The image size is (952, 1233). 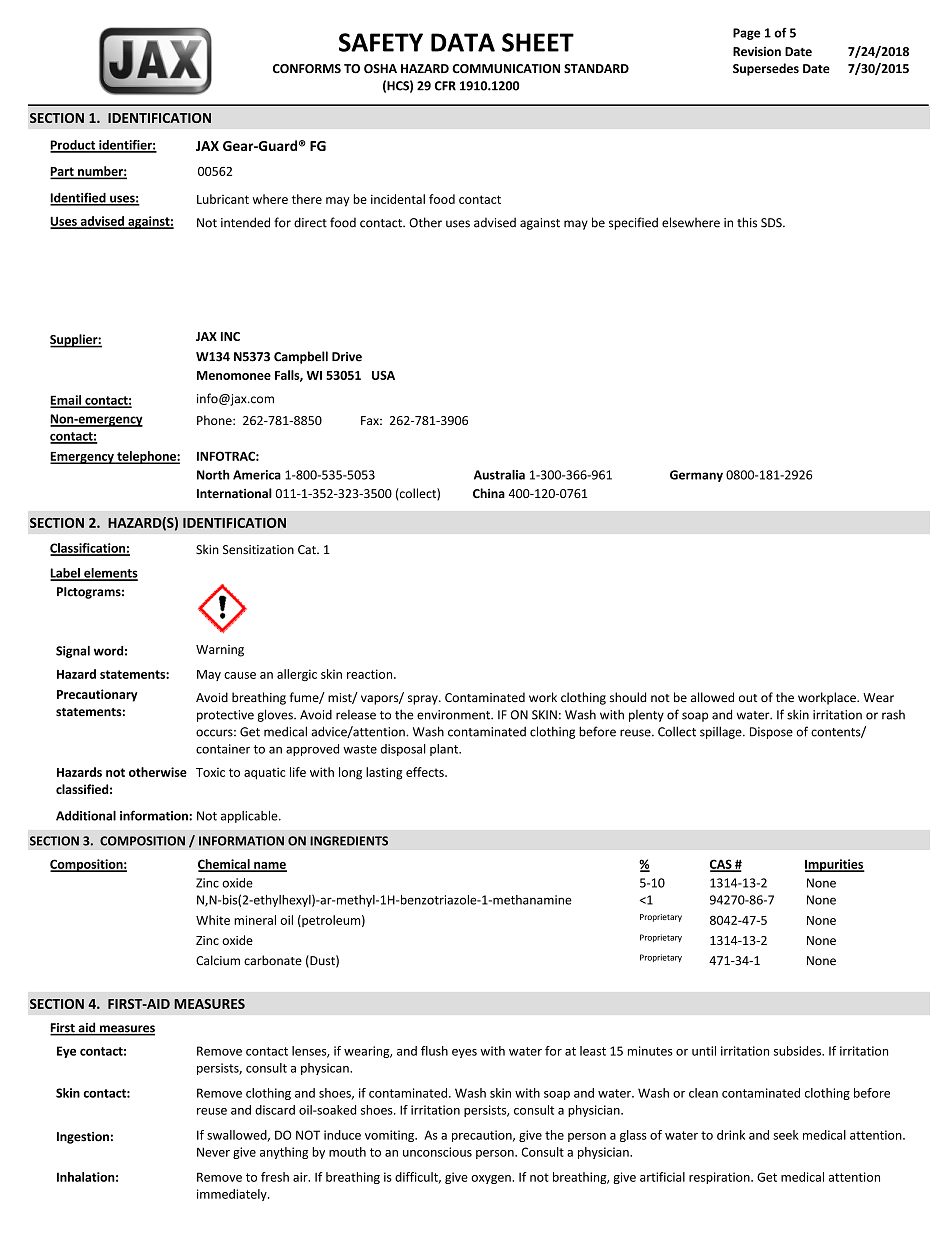 I want to click on COMMUNICATION, so click(x=506, y=69).
